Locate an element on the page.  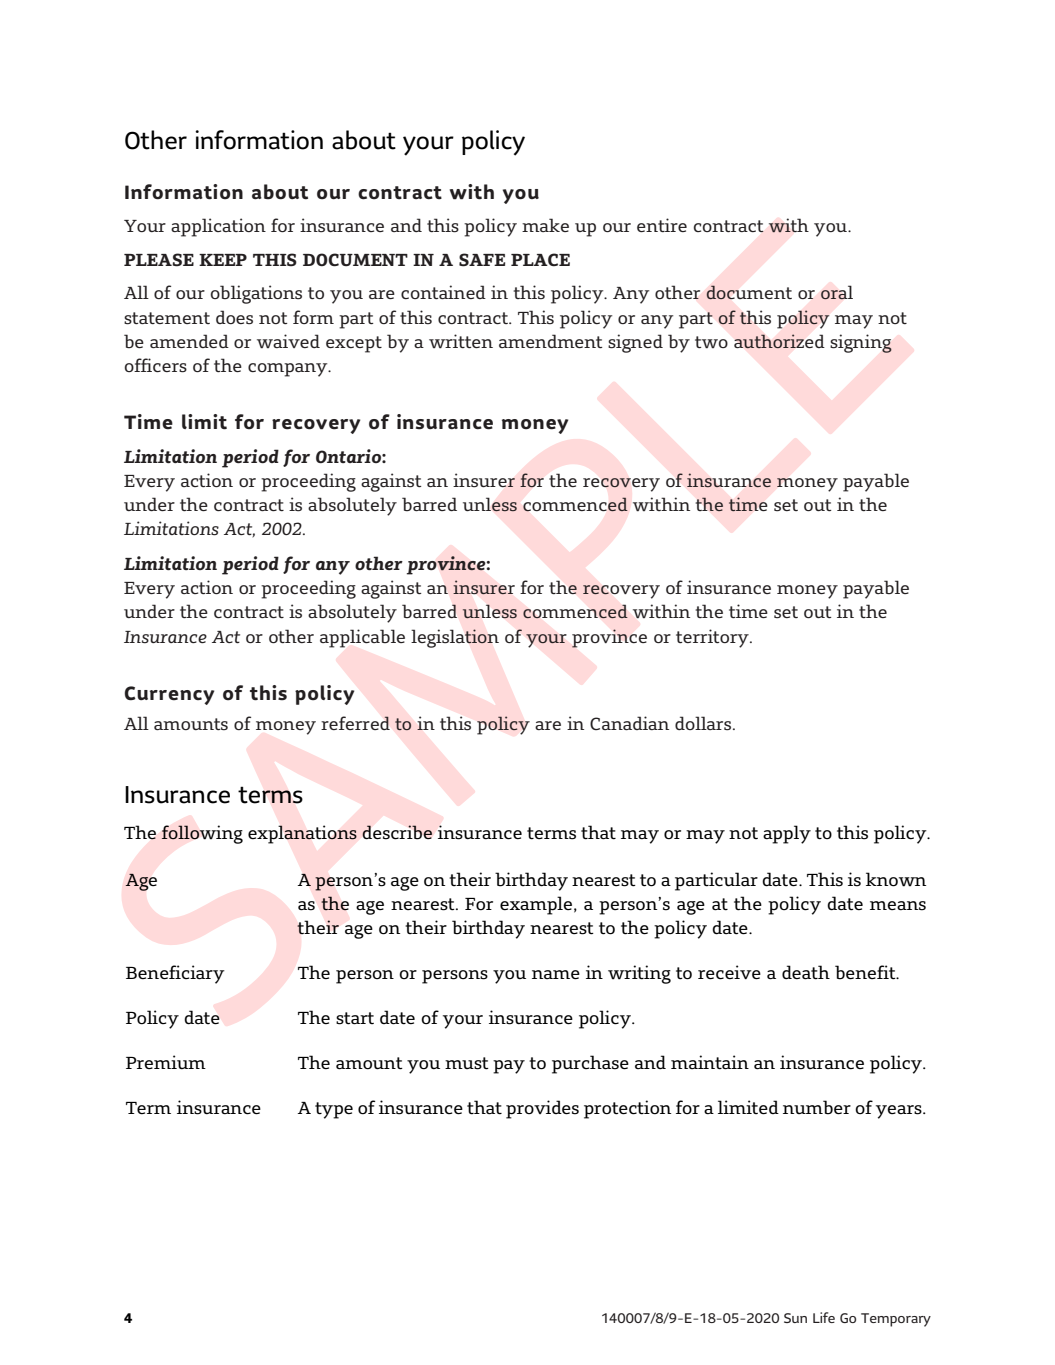
legislation is located at coordinates (455, 638).
